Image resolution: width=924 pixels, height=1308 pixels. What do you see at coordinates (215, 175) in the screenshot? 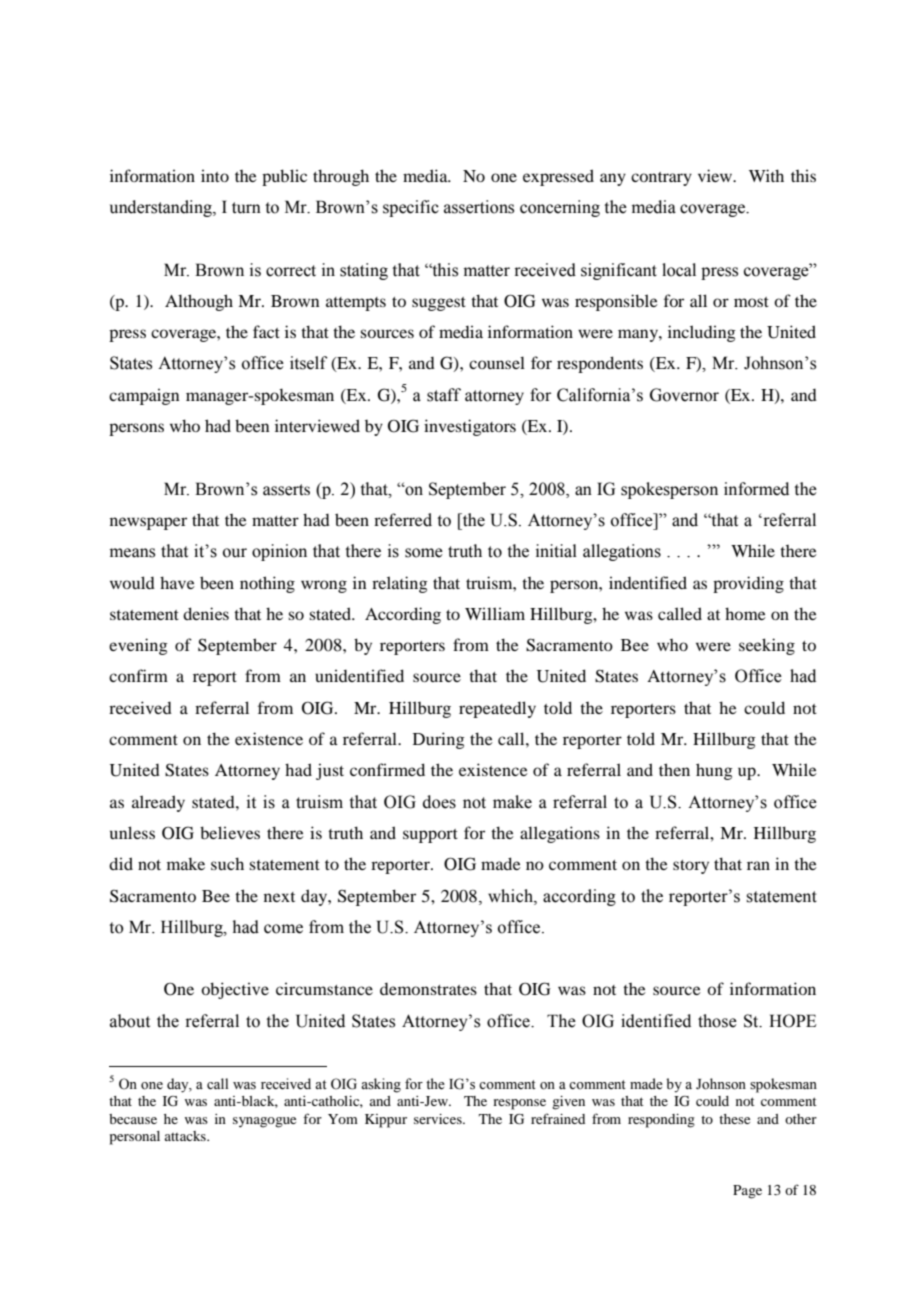
I see `into` at bounding box center [215, 175].
